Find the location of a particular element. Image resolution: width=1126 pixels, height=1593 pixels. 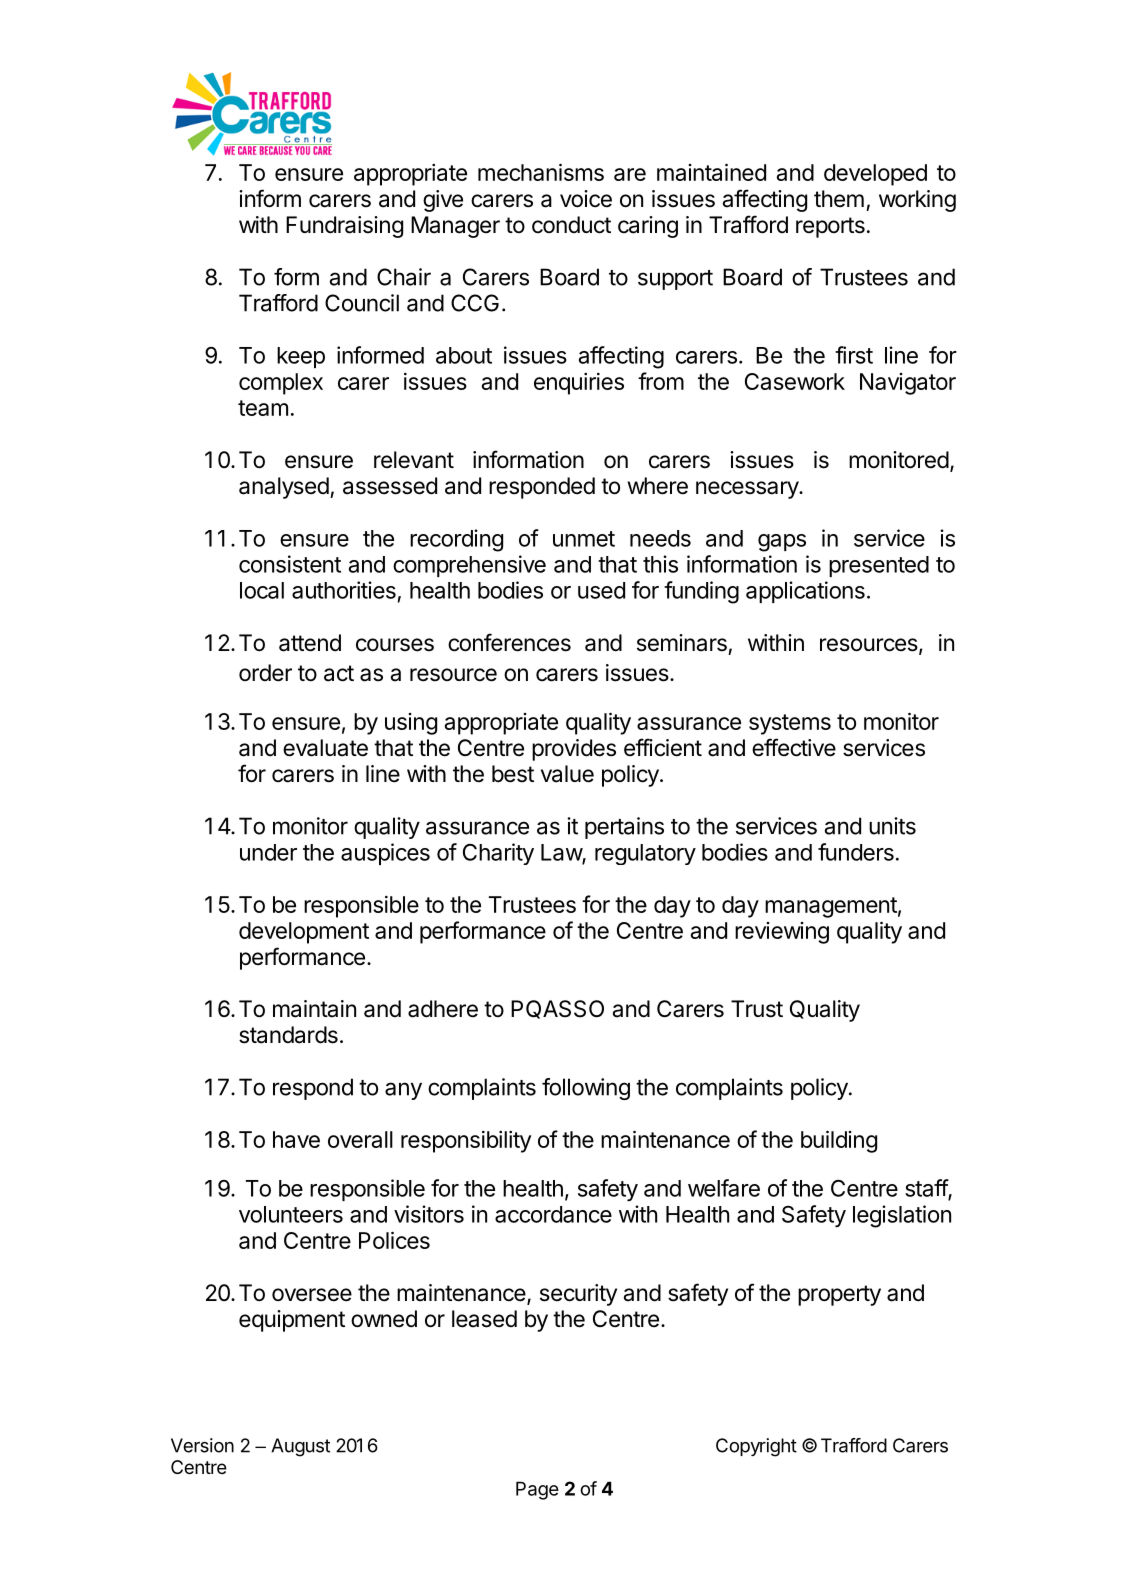

Fundraising is located at coordinates (344, 227).
